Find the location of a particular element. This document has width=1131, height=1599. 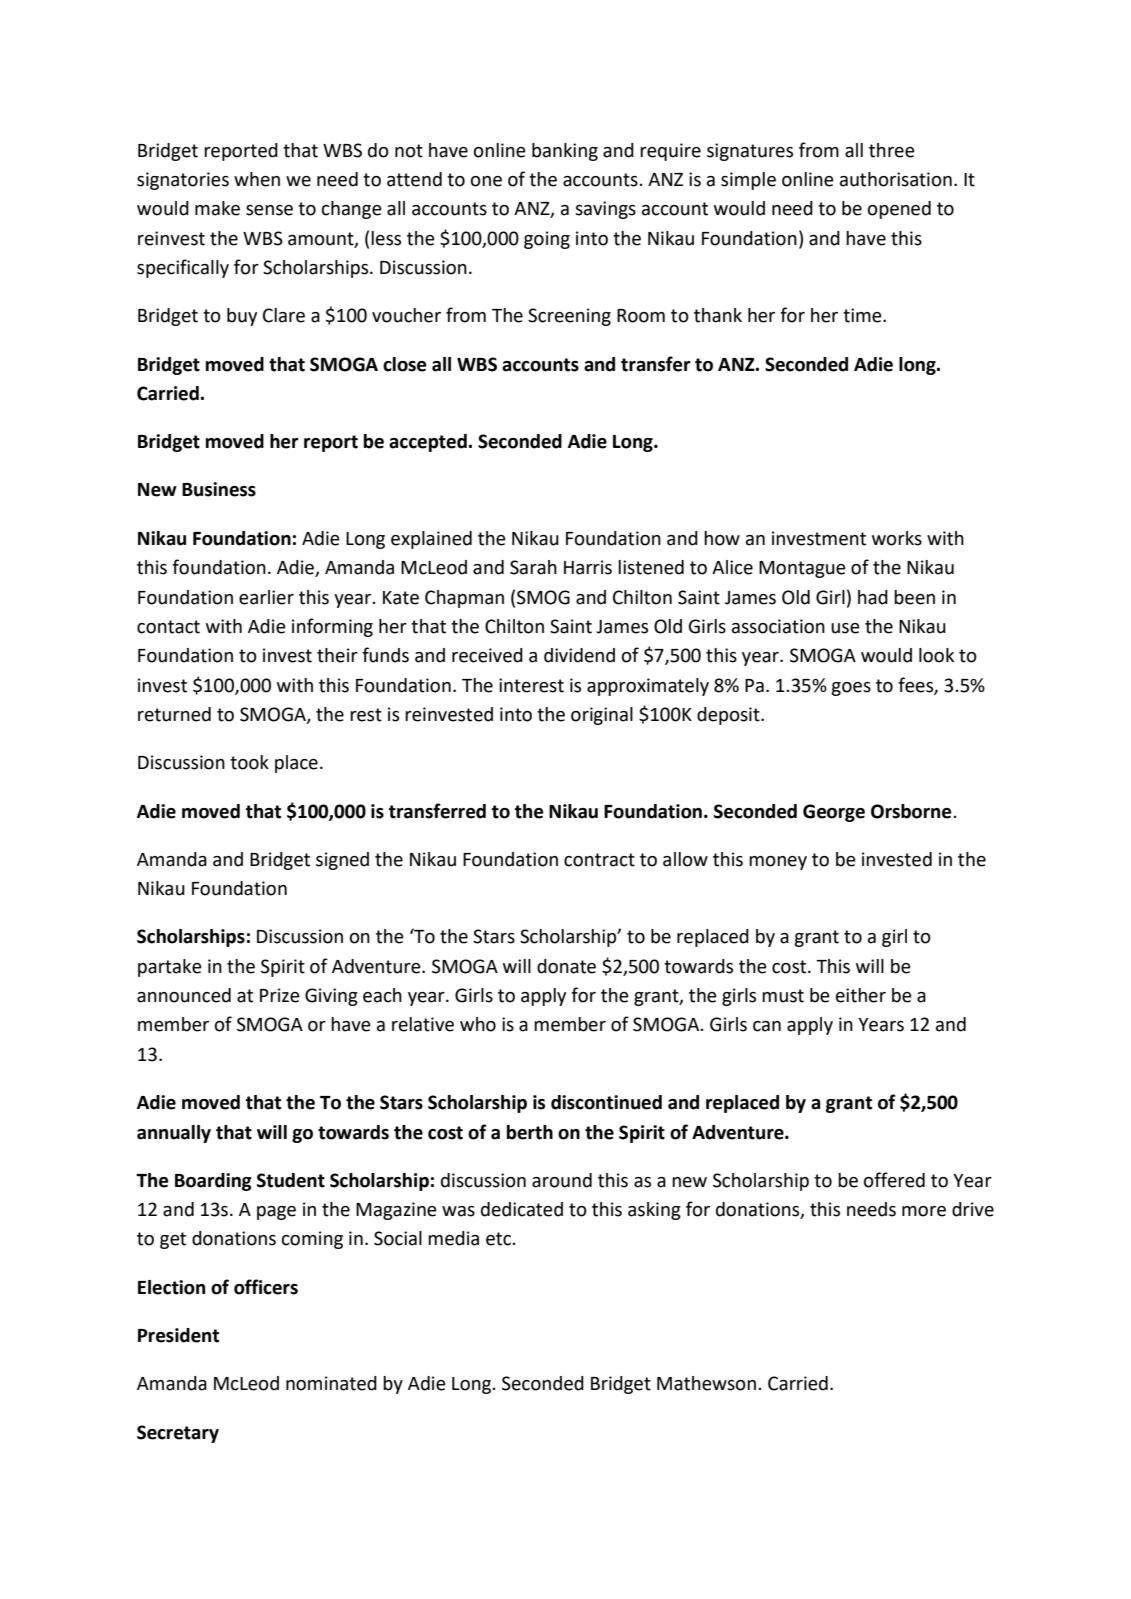

savings is located at coordinates (605, 210).
